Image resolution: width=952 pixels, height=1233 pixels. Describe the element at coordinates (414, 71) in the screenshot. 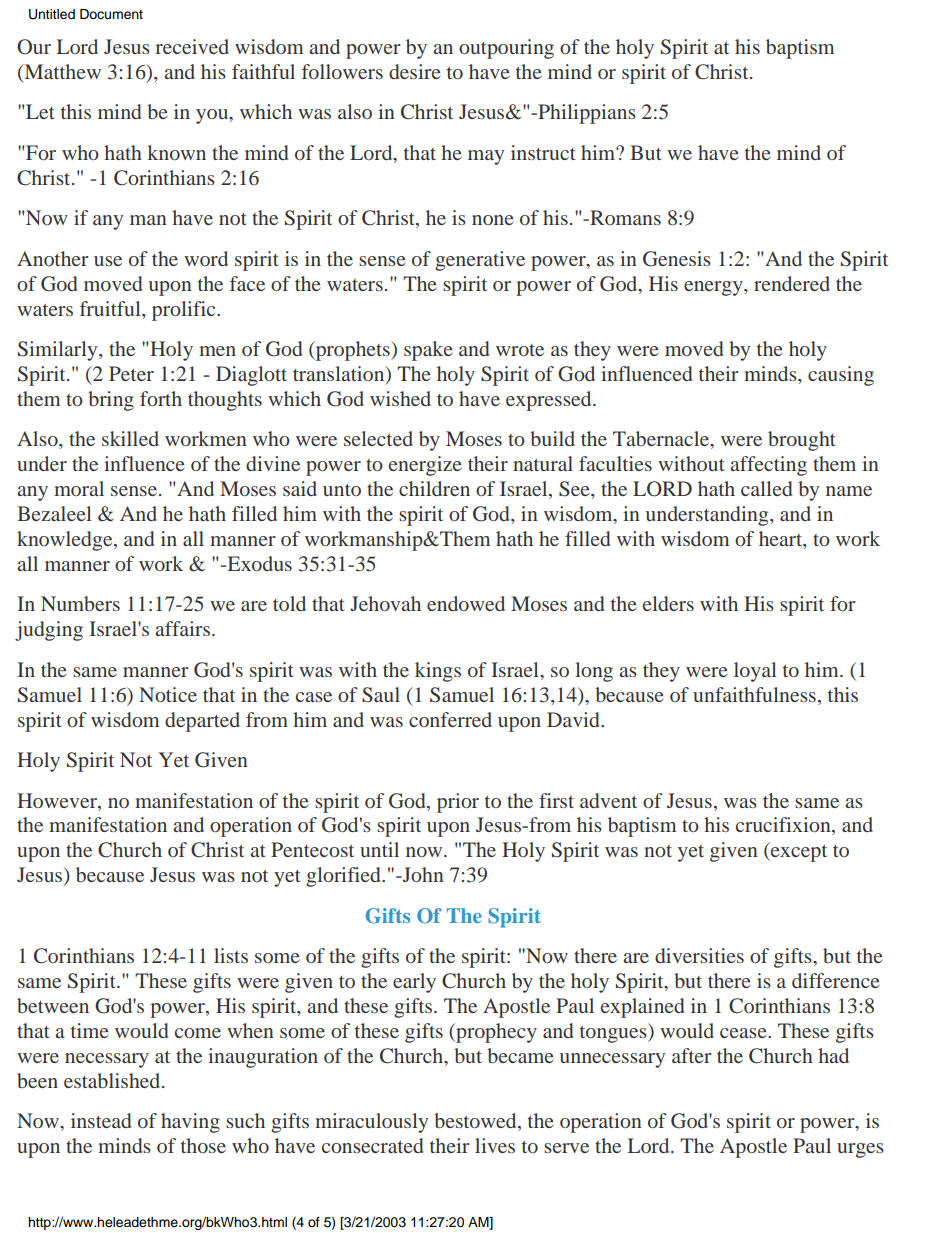

I see `desire` at that location.
